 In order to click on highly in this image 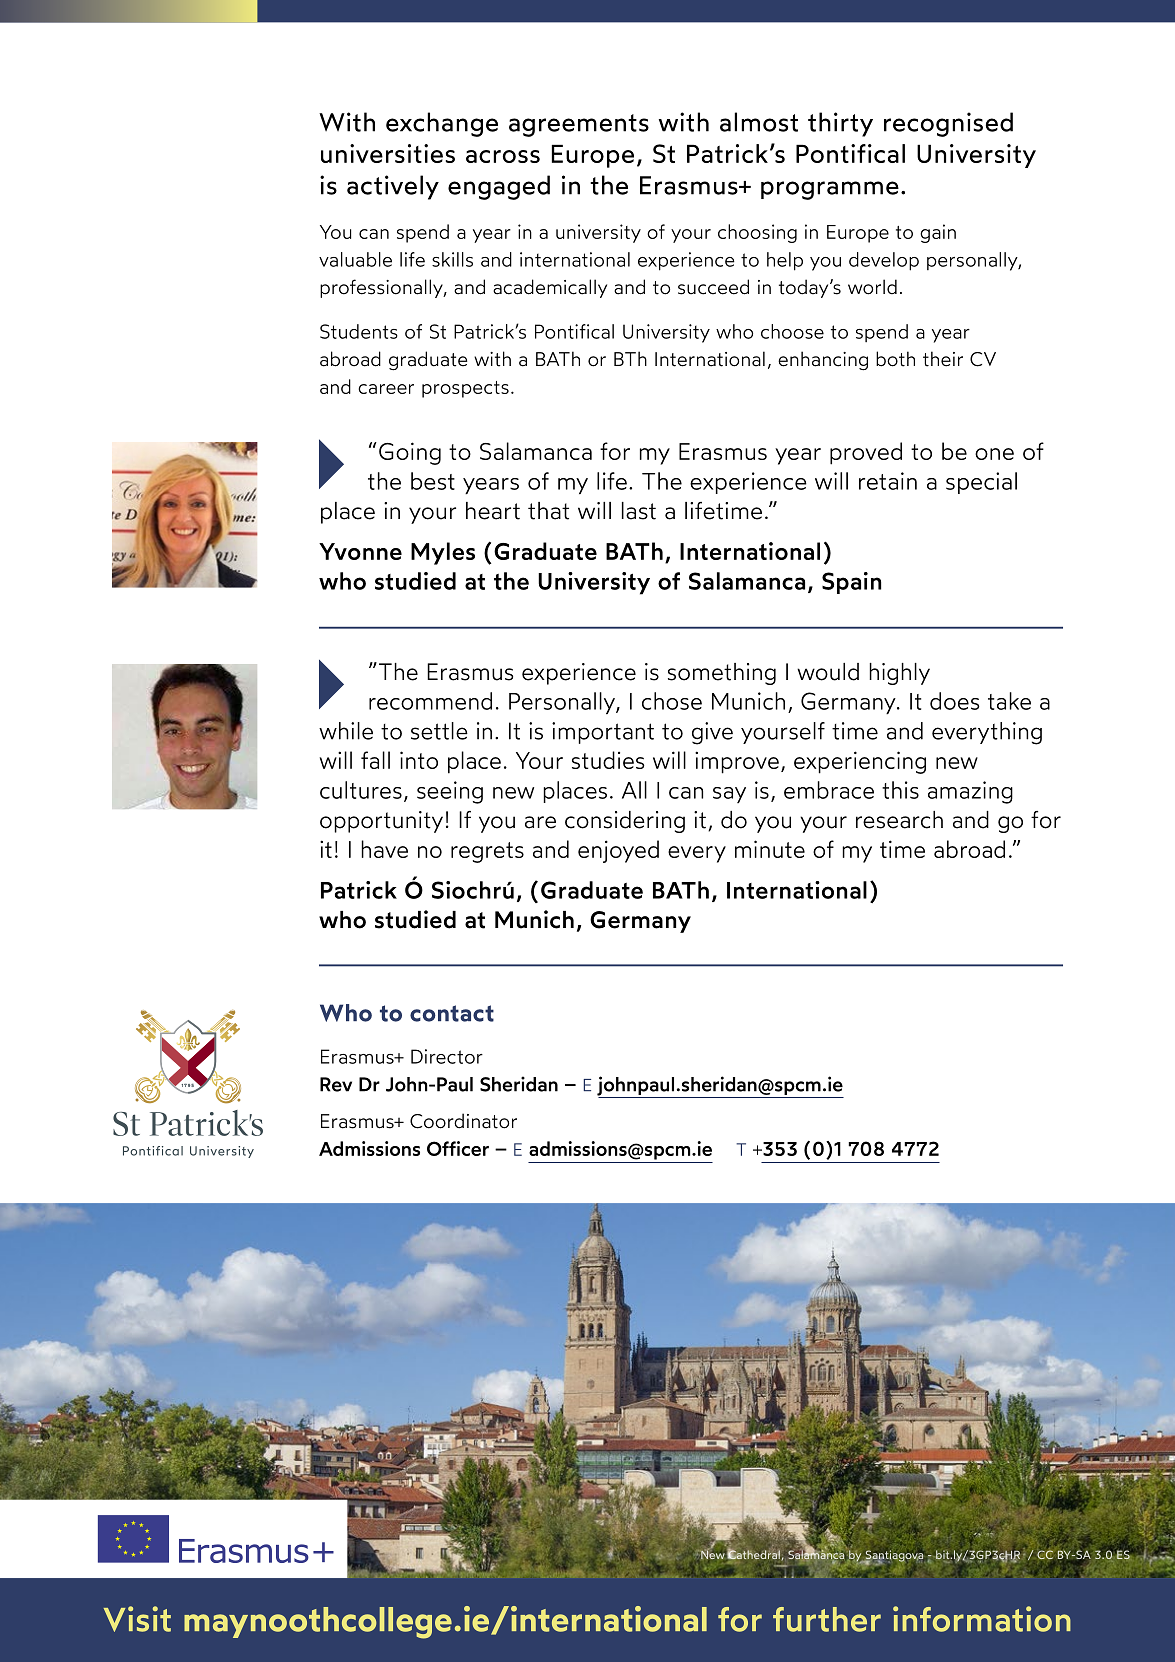, I will do `click(899, 674)`.
